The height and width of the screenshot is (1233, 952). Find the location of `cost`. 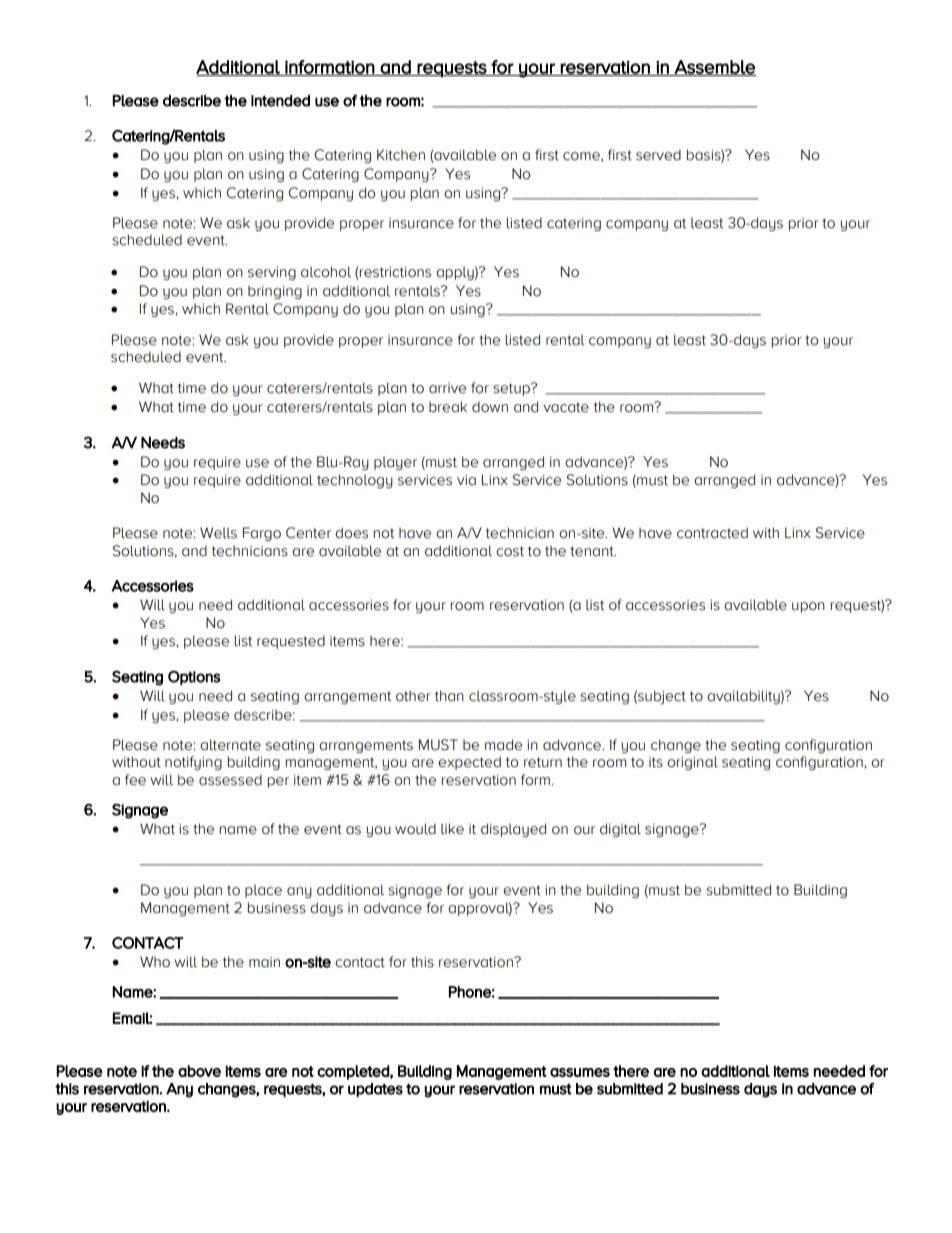

cost is located at coordinates (510, 551).
